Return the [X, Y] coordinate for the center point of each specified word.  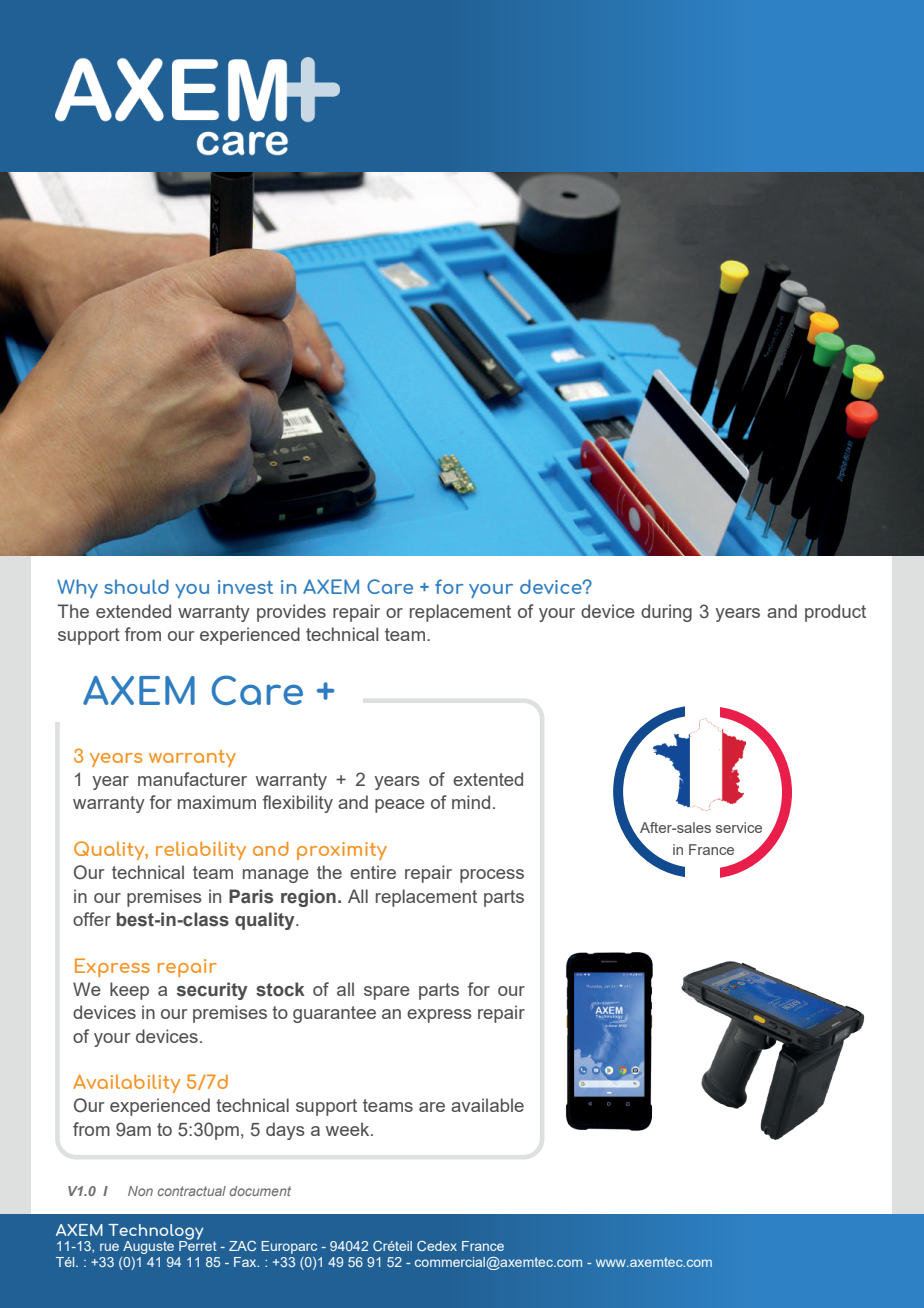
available [487, 1105]
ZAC [242, 1246]
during [666, 613]
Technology [156, 1233]
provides [291, 613]
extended [133, 611]
